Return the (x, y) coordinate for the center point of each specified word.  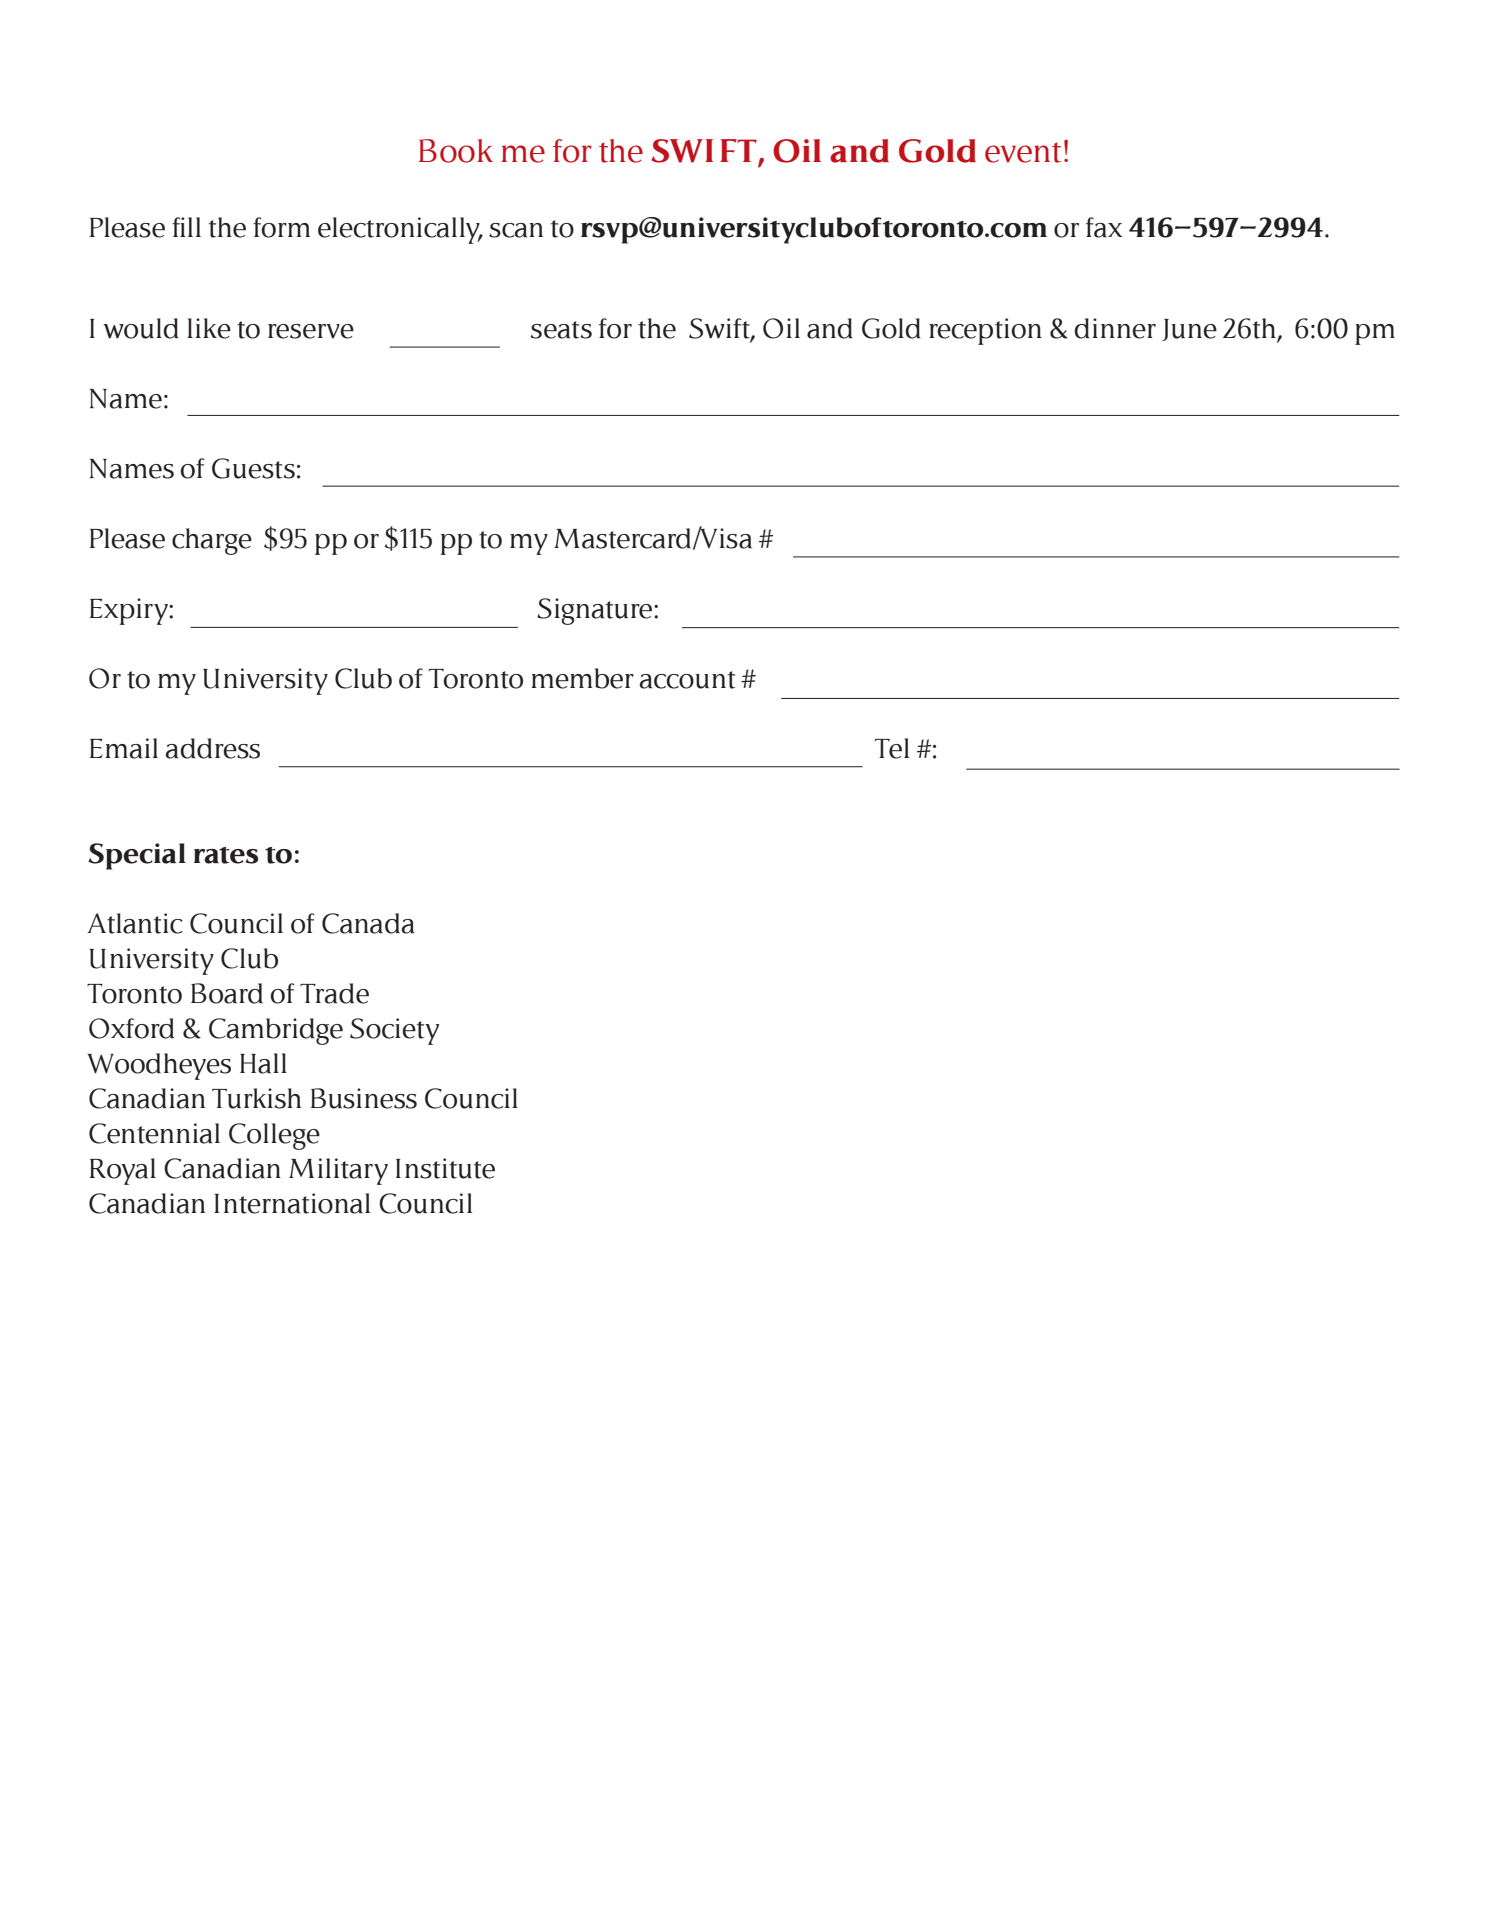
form (281, 227)
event (1023, 152)
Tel (892, 748)
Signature (596, 611)
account (687, 680)
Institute (445, 1168)
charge (212, 541)
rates (226, 855)
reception (985, 331)
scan (516, 230)
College (274, 1136)
